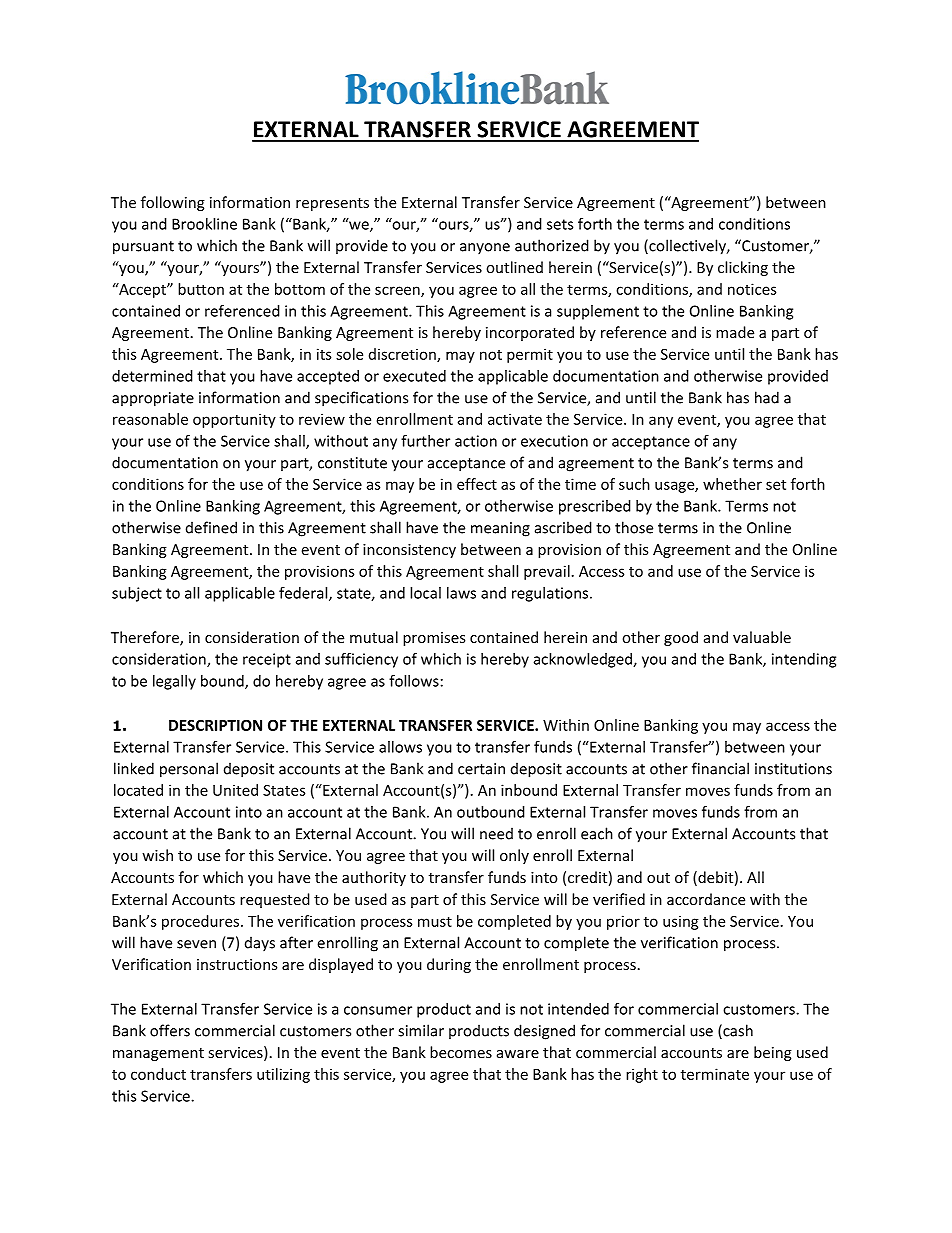 The width and height of the screenshot is (952, 1233). Describe the element at coordinates (485, 249) in the screenshot. I see `anyone` at that location.
